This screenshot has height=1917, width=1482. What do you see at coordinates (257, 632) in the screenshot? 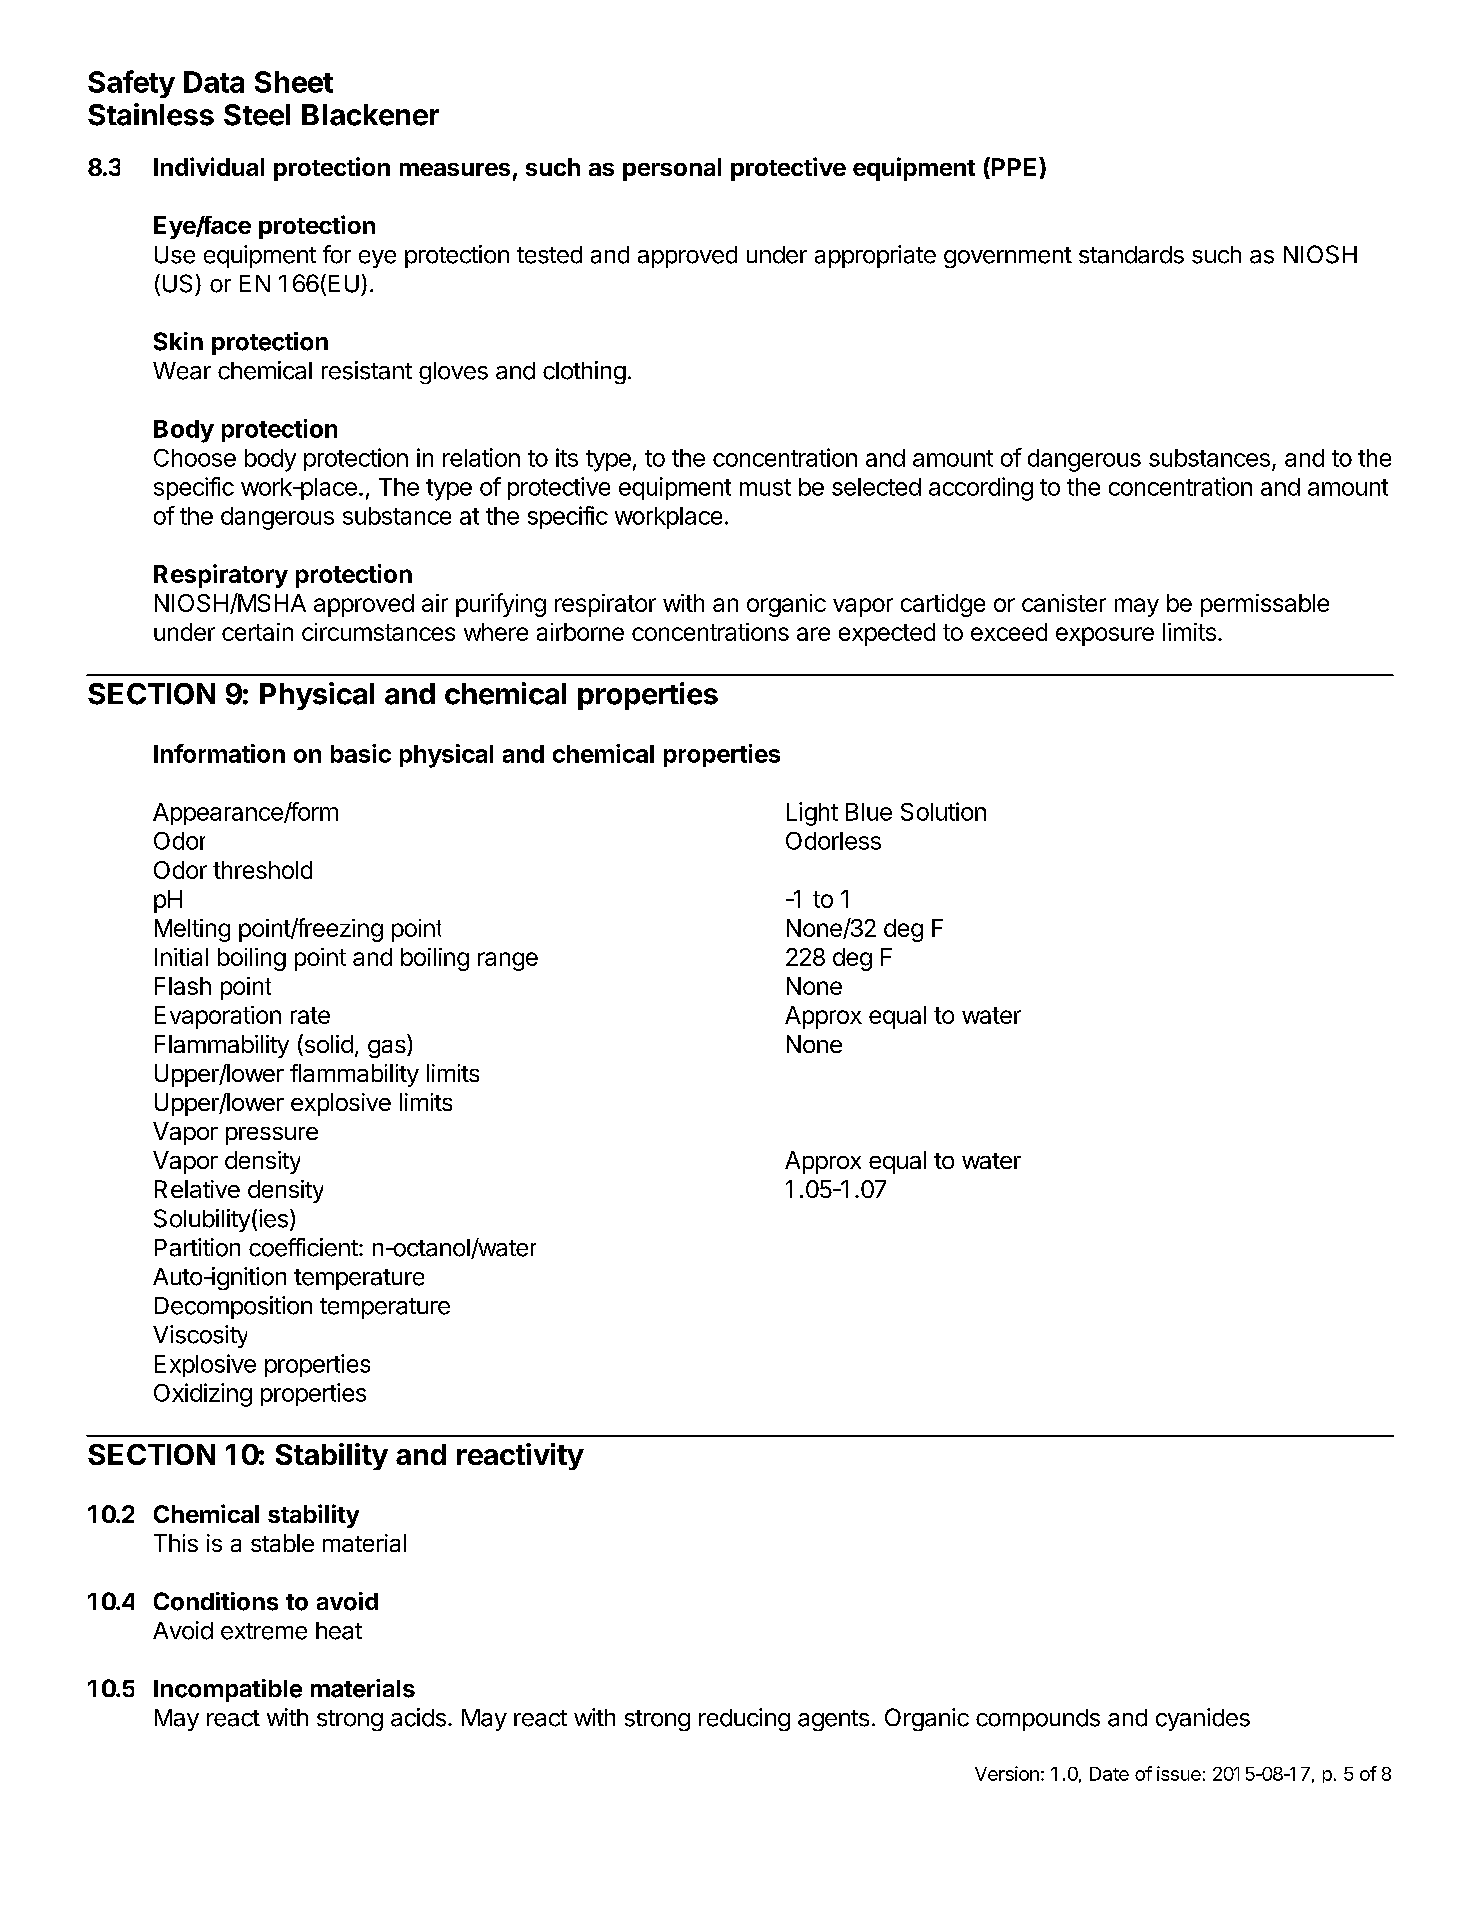
I see `certain` at bounding box center [257, 632].
